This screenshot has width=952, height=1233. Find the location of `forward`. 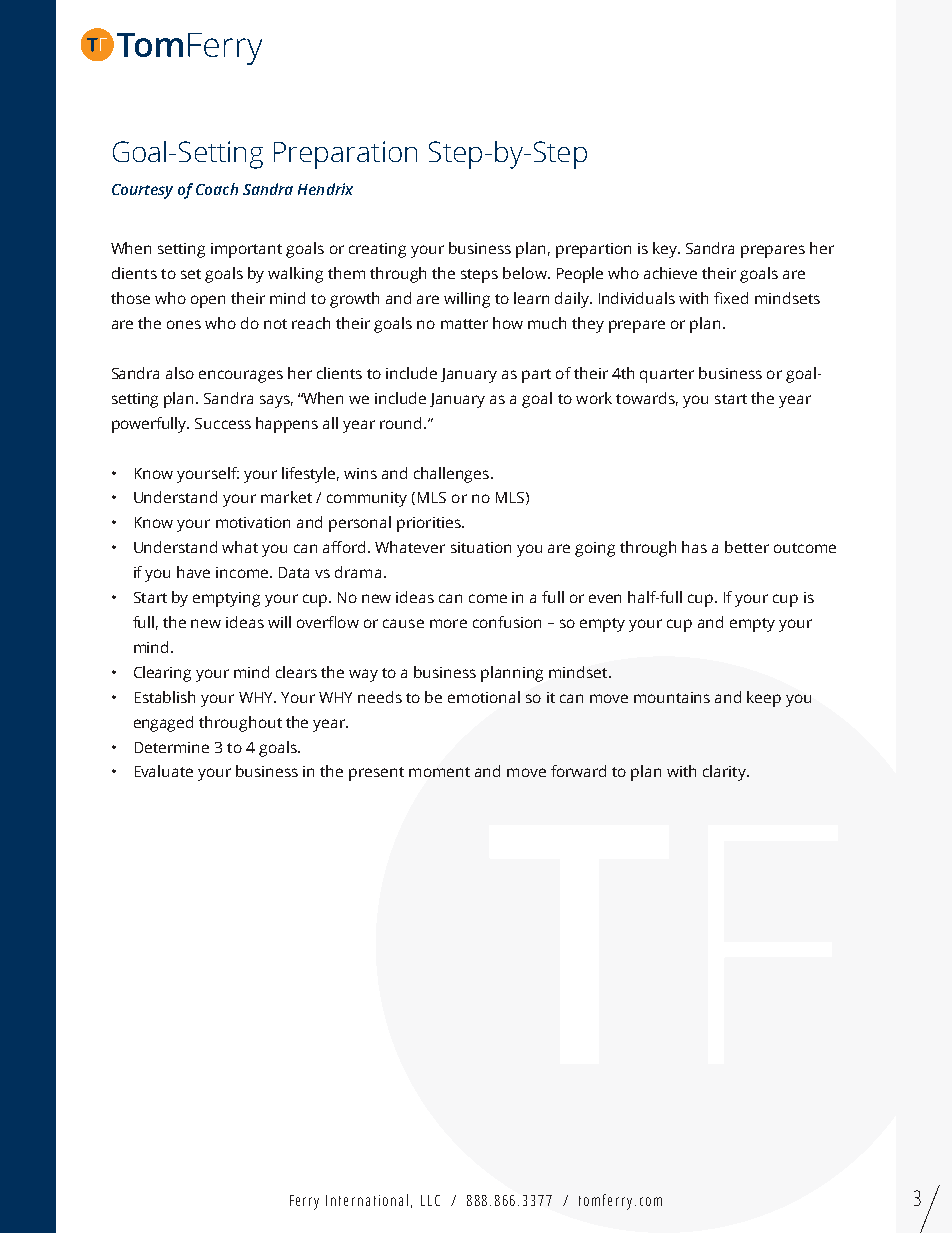

forward is located at coordinates (578, 771).
